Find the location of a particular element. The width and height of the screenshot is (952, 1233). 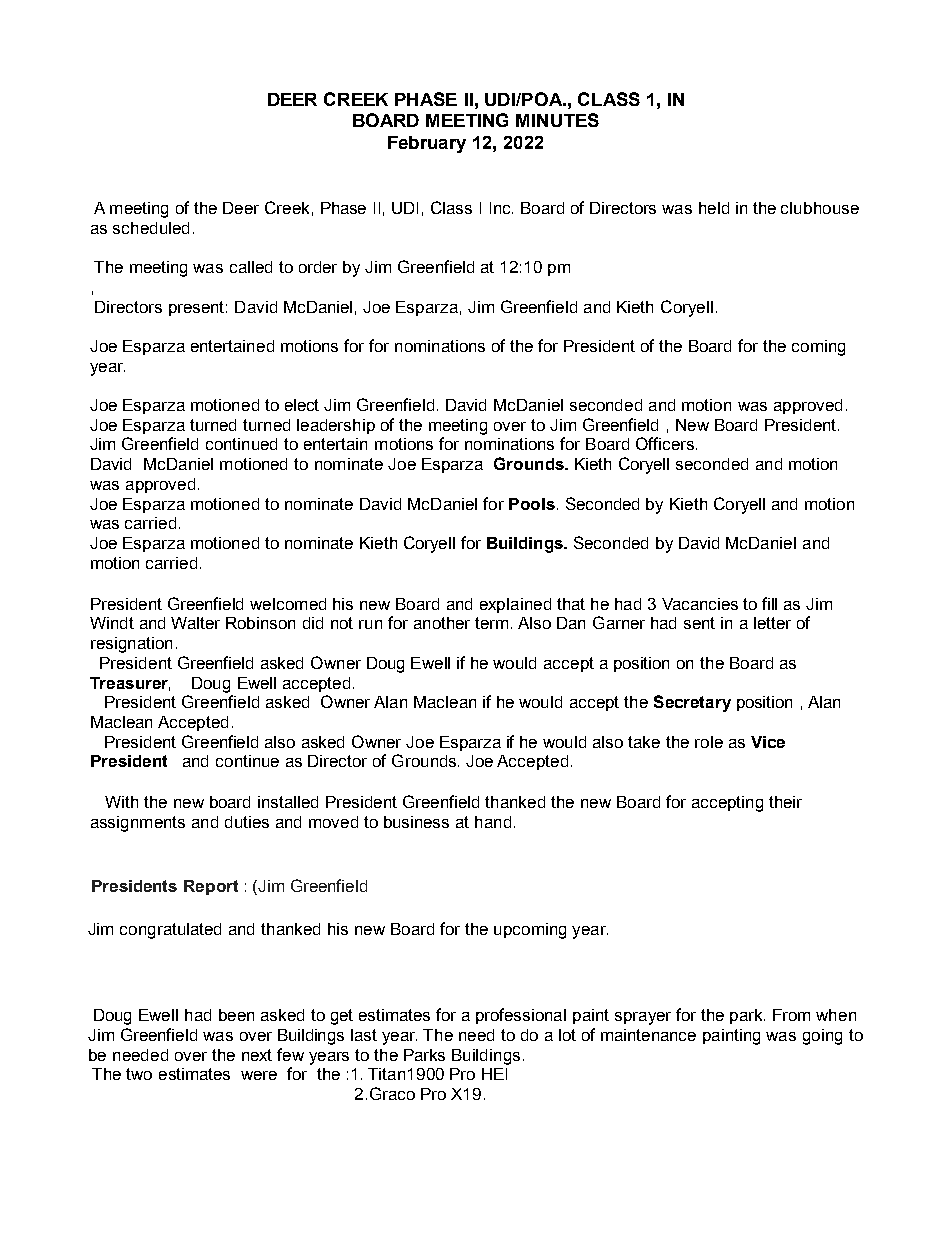

fill is located at coordinates (769, 603).
